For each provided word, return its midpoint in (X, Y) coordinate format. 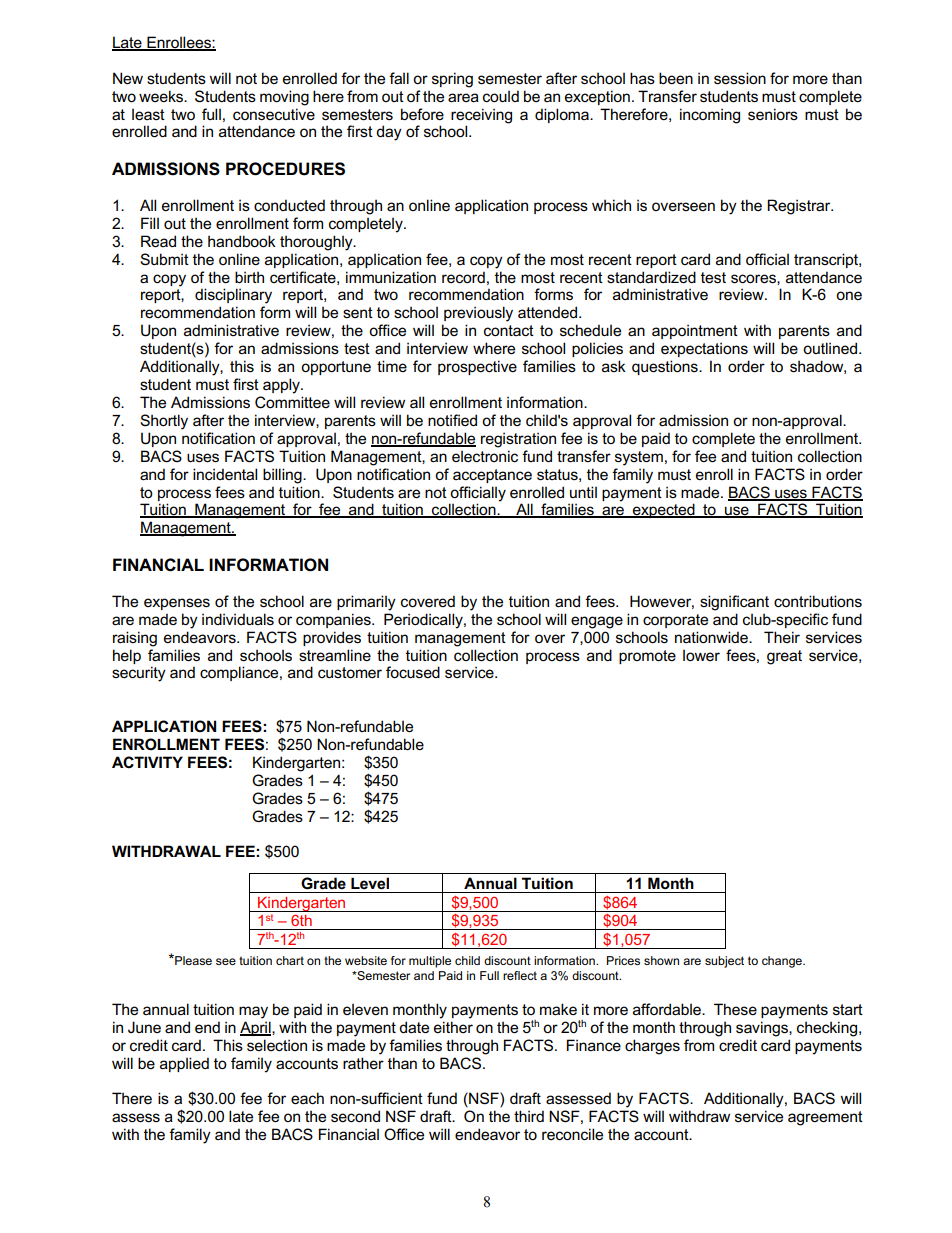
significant (734, 603)
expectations (704, 349)
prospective (477, 367)
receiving (481, 117)
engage (597, 622)
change (783, 962)
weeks (162, 96)
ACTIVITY (147, 762)
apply (282, 386)
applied (184, 1064)
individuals (238, 619)
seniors (773, 114)
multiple (430, 962)
